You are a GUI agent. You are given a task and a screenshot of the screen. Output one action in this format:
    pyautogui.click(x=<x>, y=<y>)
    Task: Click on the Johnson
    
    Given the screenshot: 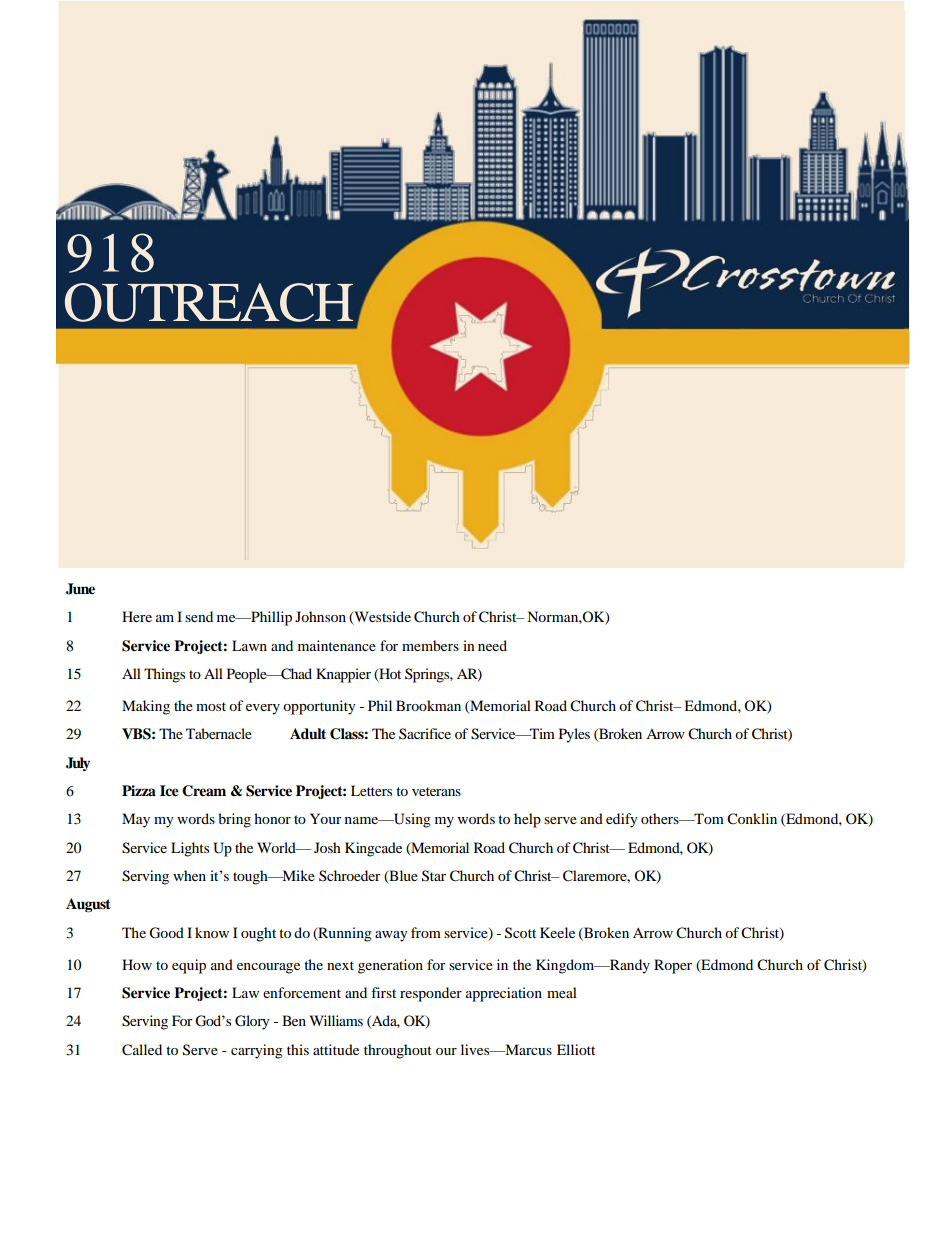 What is the action you would take?
    pyautogui.click(x=320, y=616)
